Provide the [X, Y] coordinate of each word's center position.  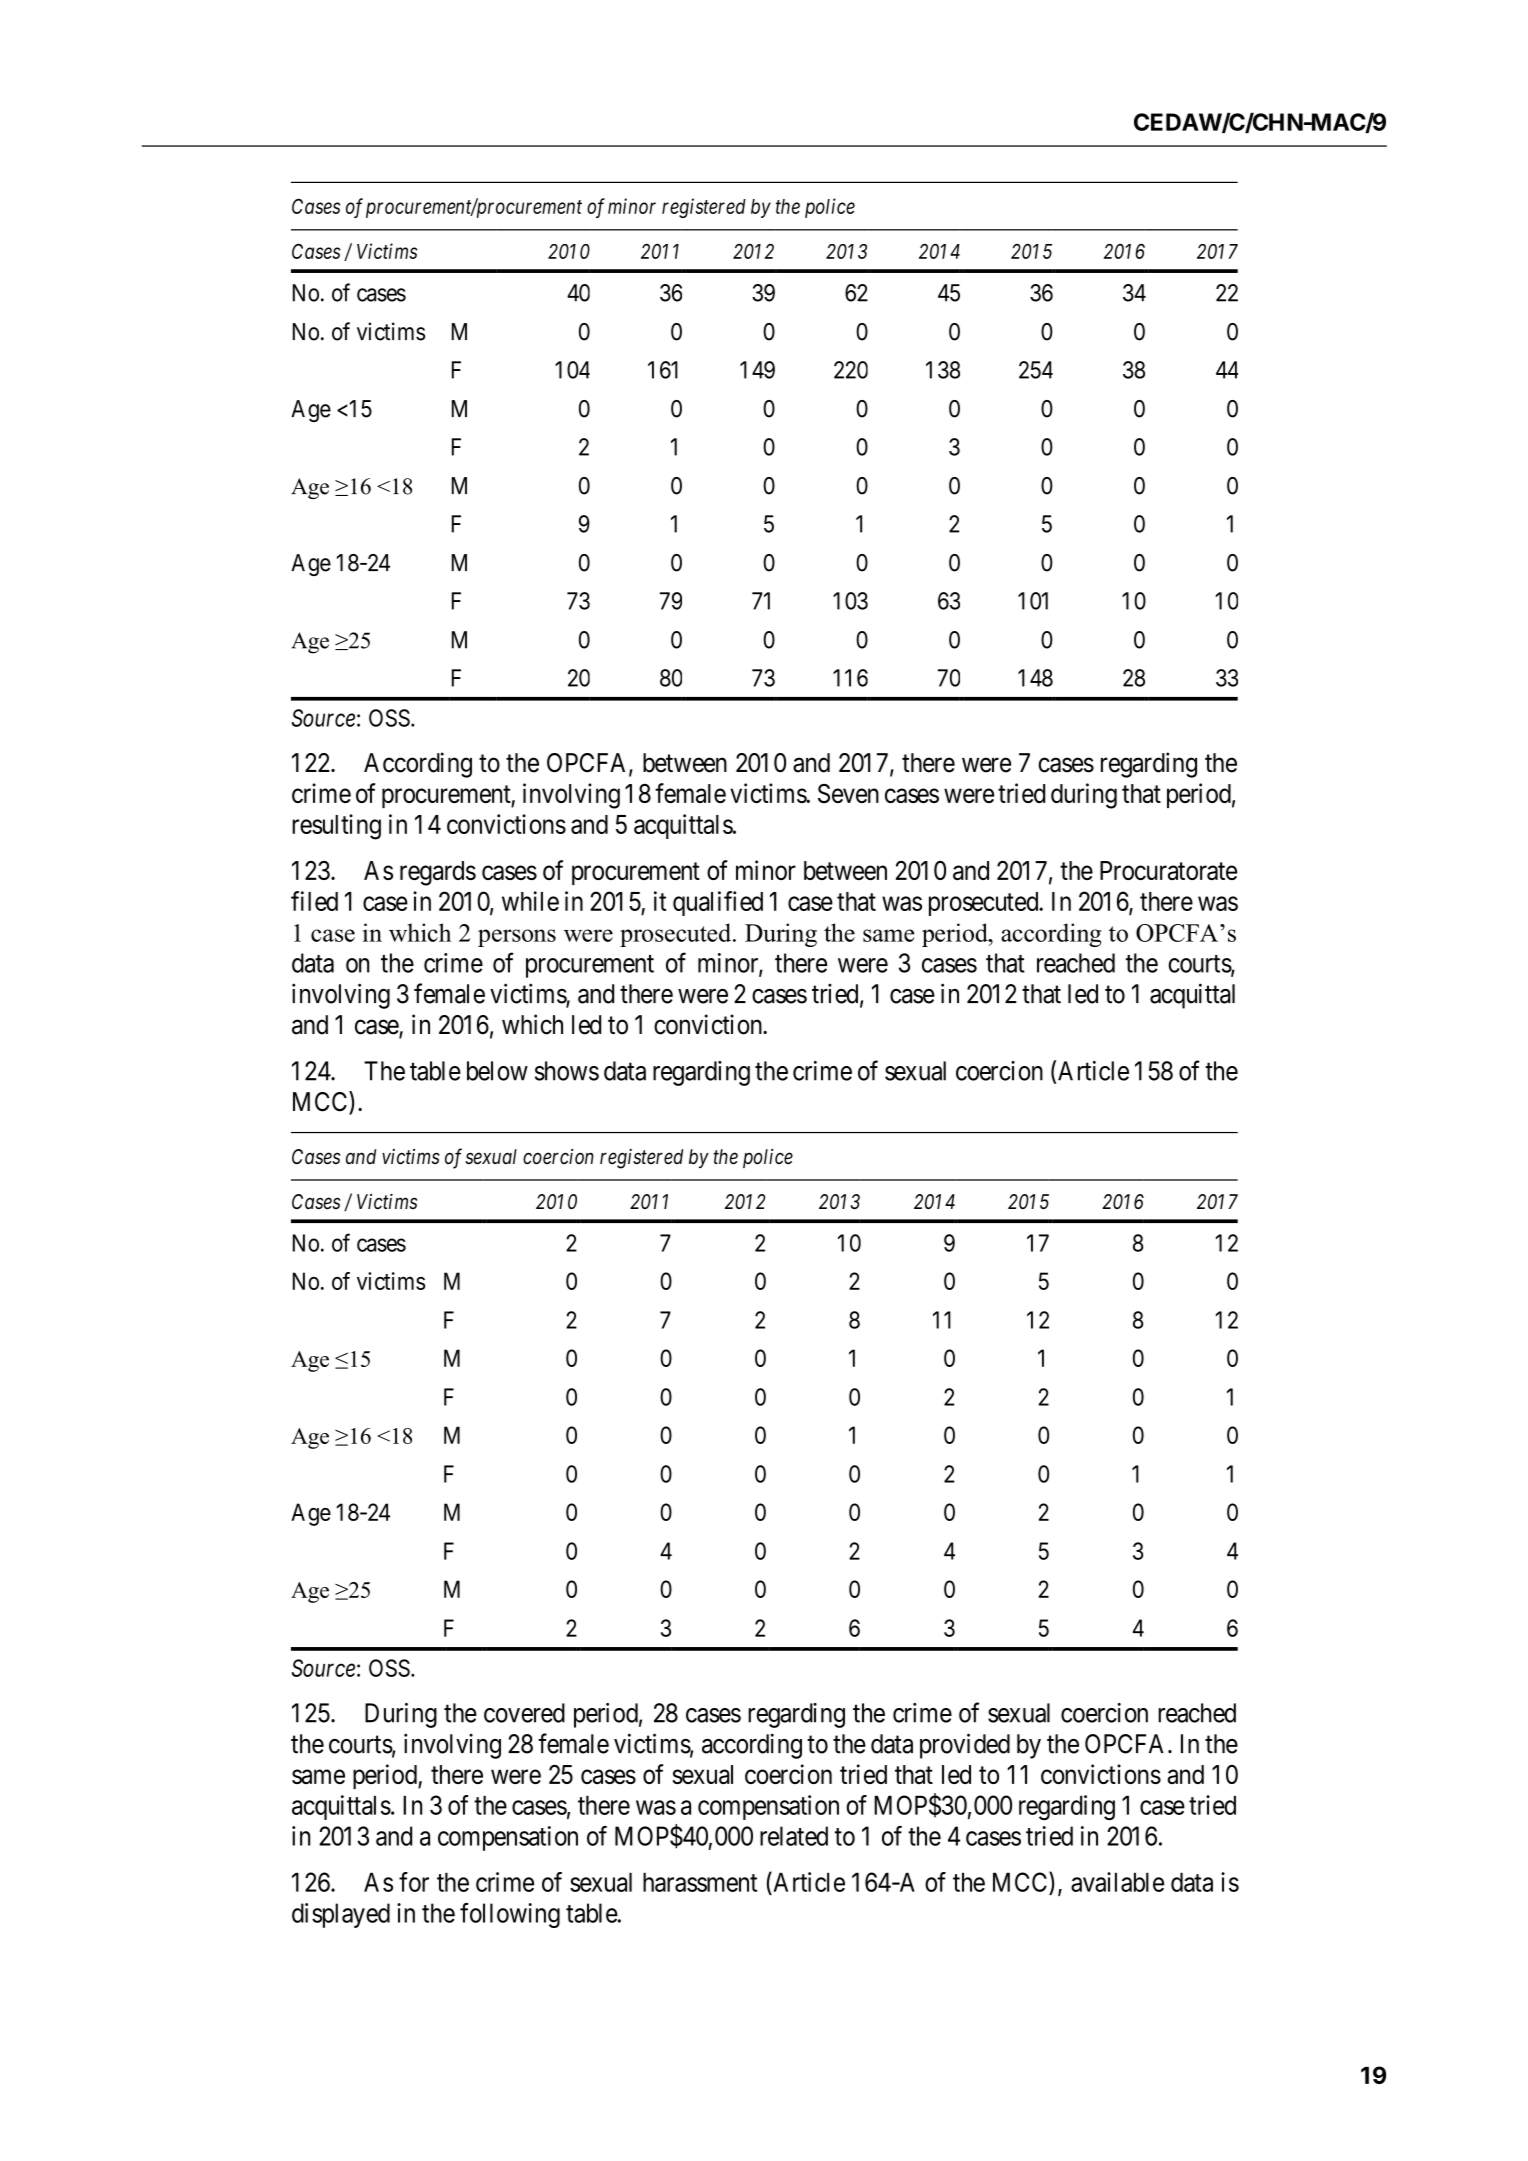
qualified [718, 903]
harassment [700, 1882]
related [794, 1836]
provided [965, 1746]
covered [524, 1713]
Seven [848, 793]
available [1117, 1882]
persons [517, 938]
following [510, 1915]
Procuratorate [1168, 870]
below [497, 1071]
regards [438, 873]
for [414, 1882]
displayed [341, 1915]
